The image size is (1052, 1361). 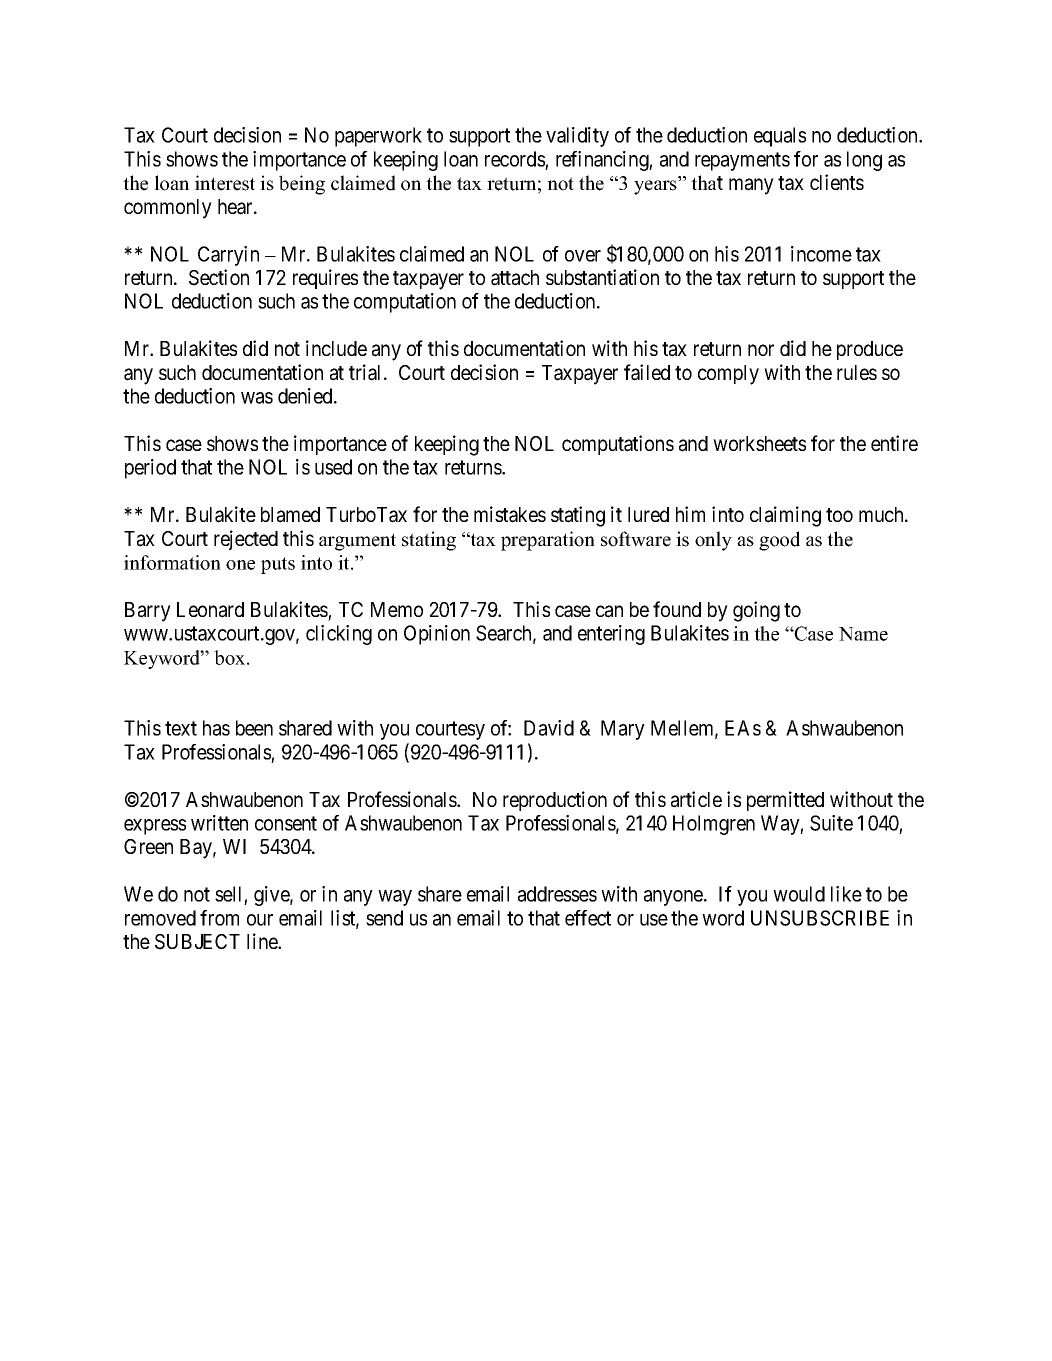 What do you see at coordinates (779, 541) in the screenshot?
I see `good` at bounding box center [779, 541].
